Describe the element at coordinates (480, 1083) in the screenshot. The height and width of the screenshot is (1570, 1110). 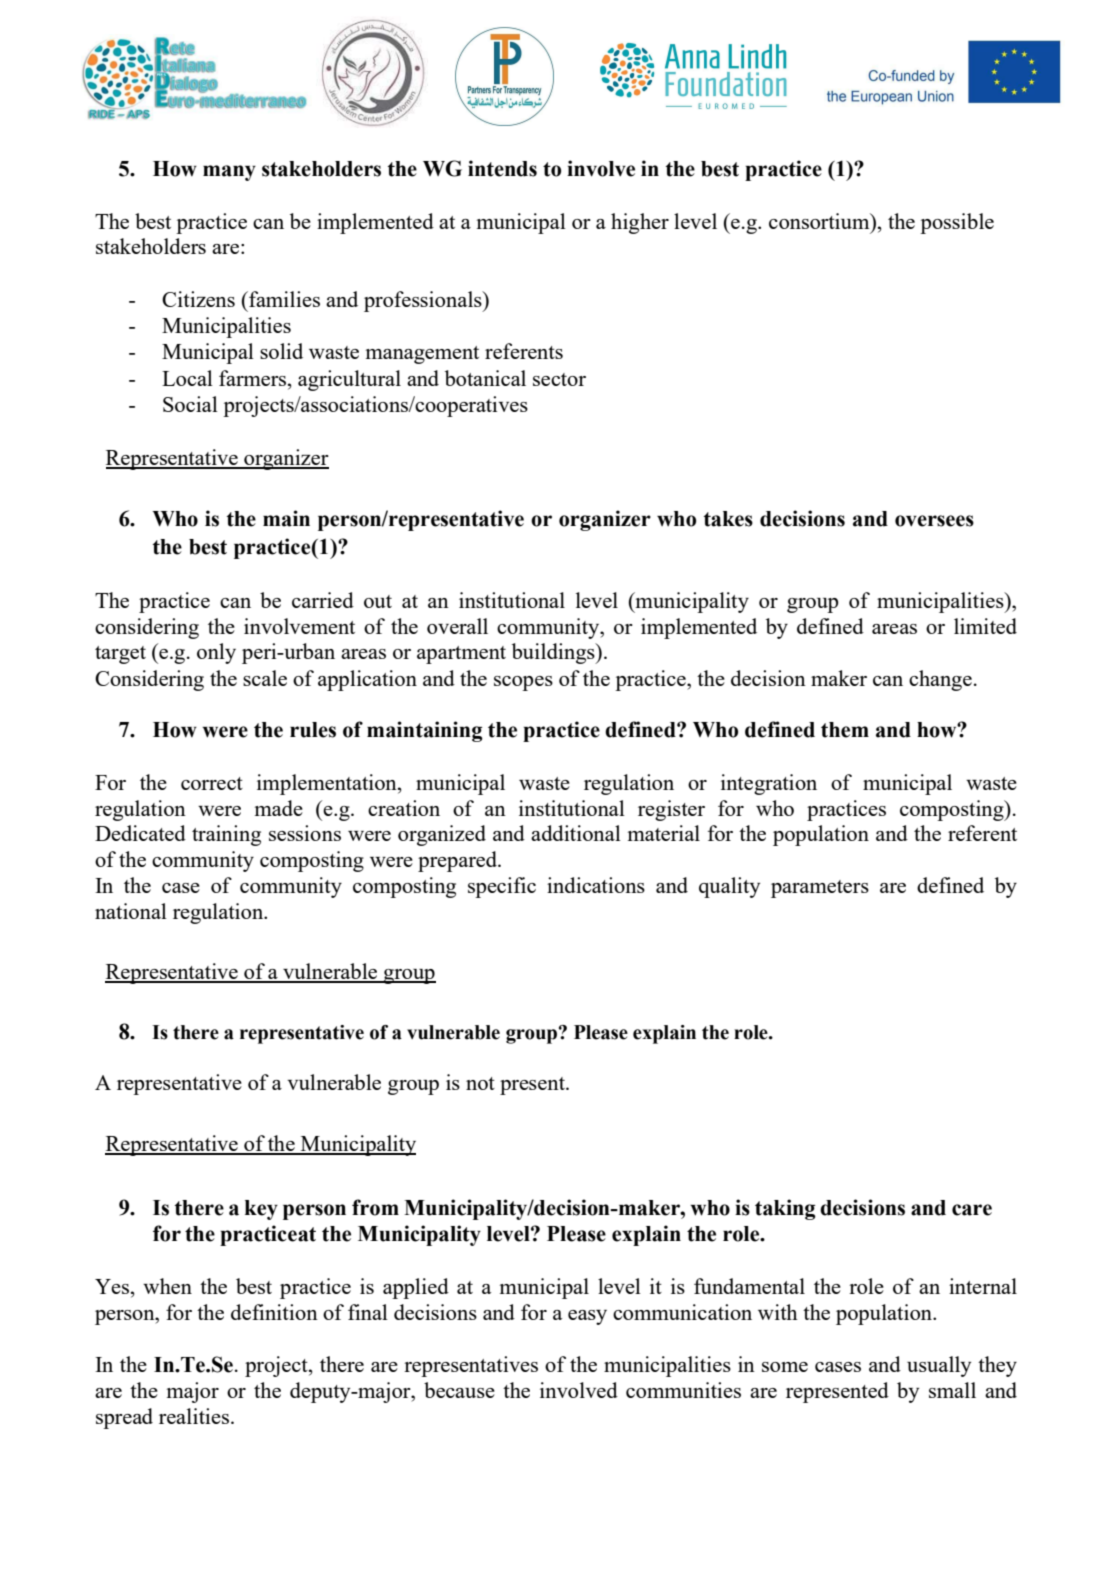
I see `not` at that location.
